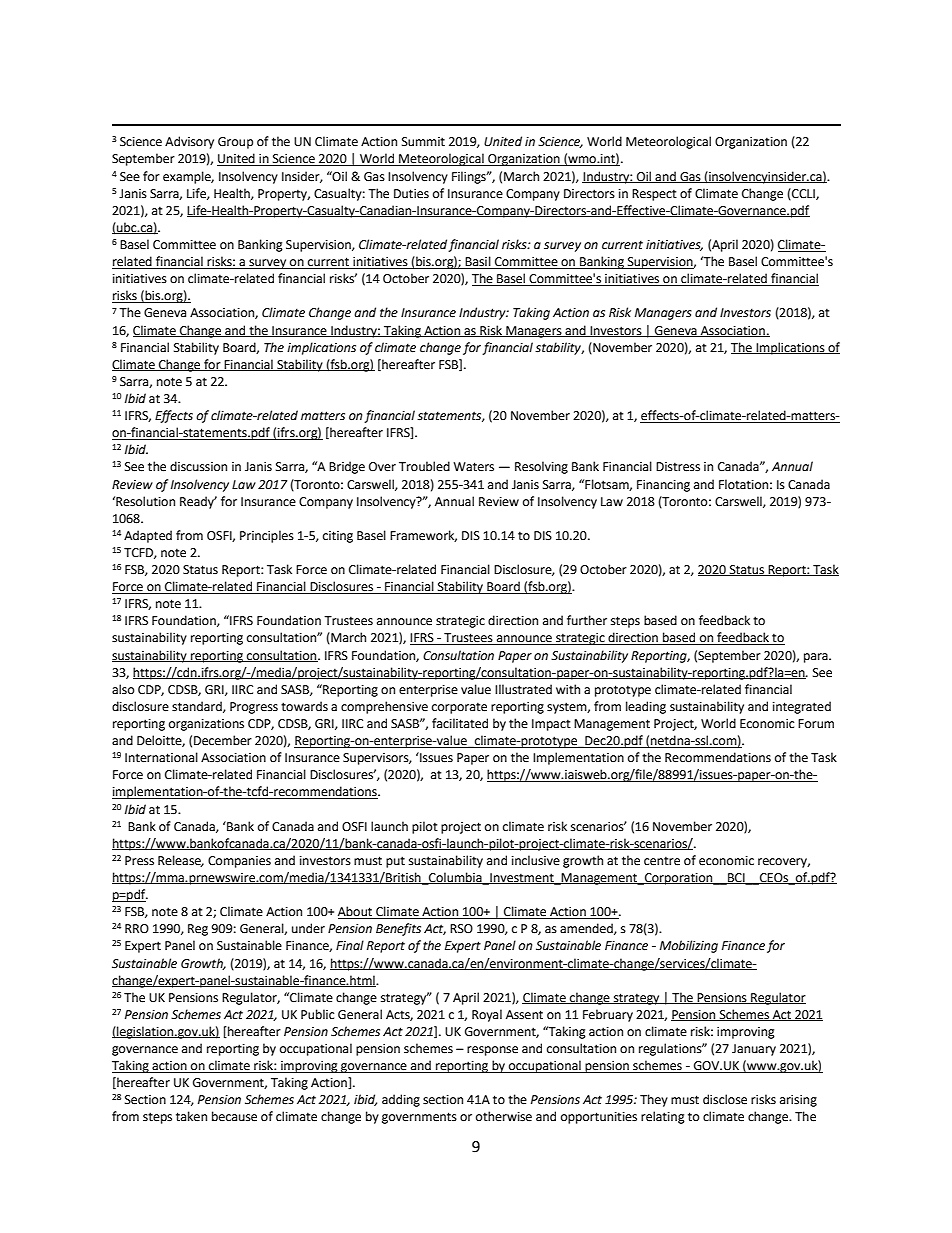 The height and width of the screenshot is (1233, 952). What do you see at coordinates (523, 689) in the screenshot?
I see `Illustrated` at bounding box center [523, 689].
